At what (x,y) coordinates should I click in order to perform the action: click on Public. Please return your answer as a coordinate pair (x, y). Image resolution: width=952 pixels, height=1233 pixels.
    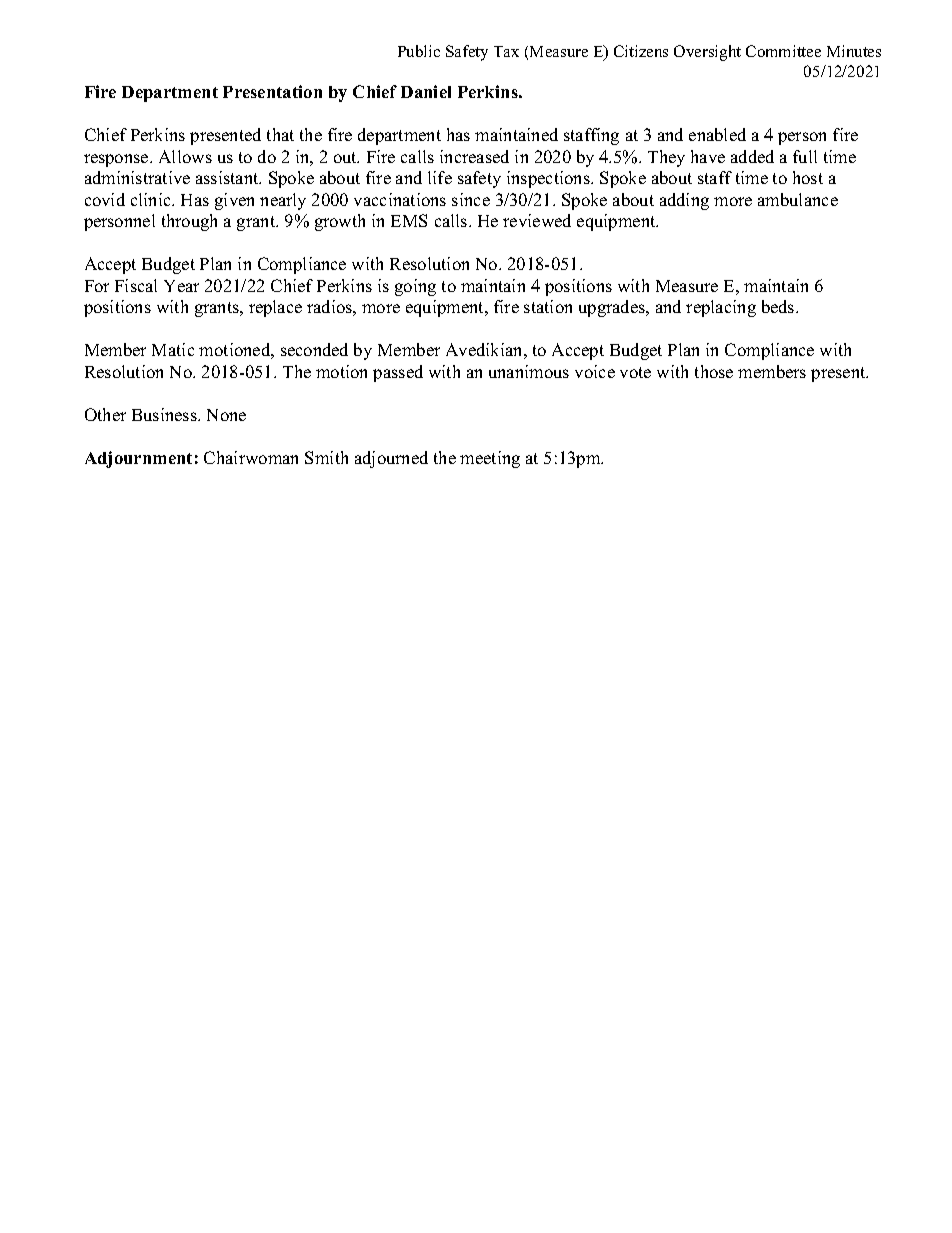
    Looking at the image, I should click on (419, 51).
